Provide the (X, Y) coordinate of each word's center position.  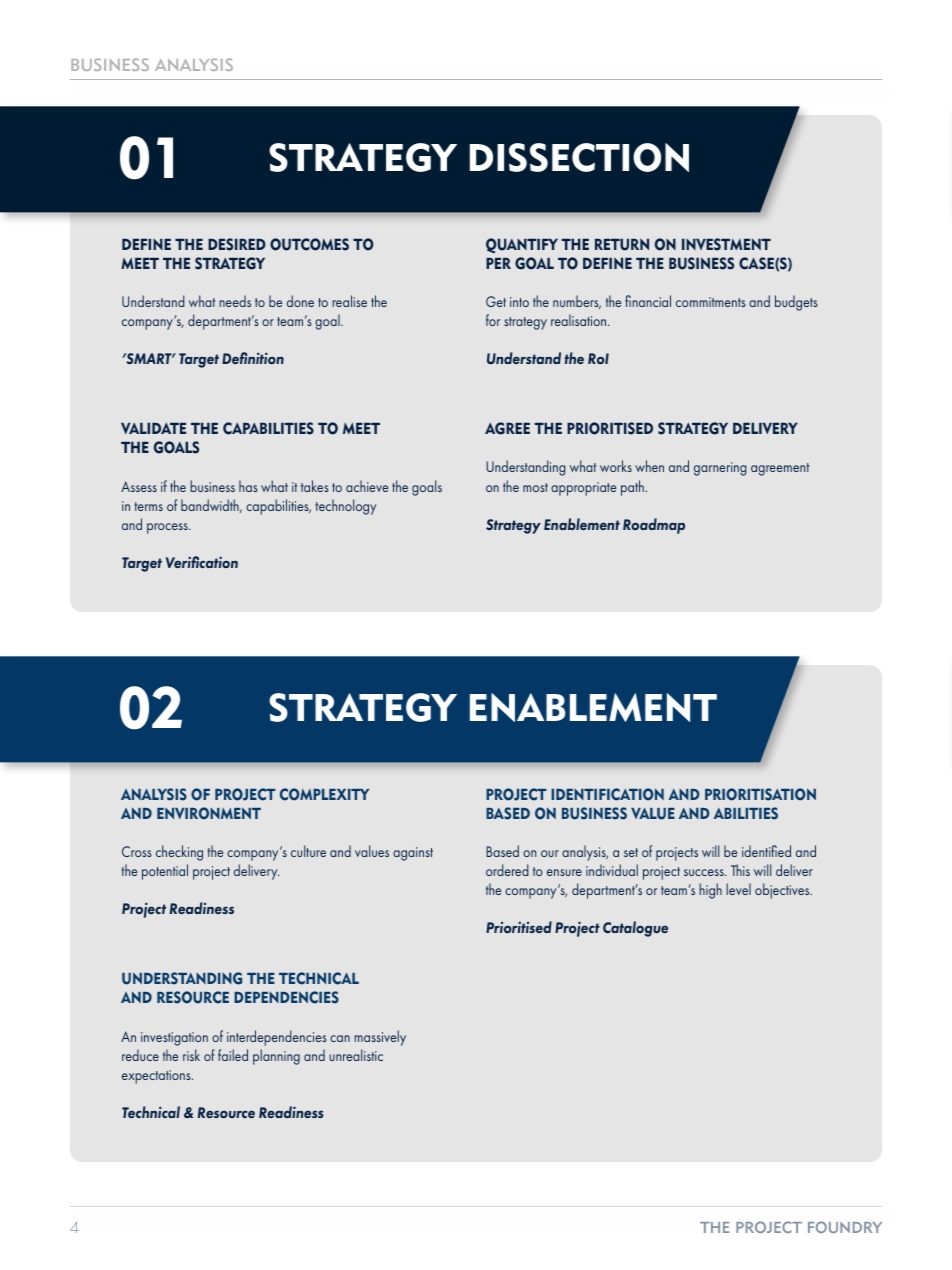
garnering (720, 469)
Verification (202, 562)
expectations (157, 1077)
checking (179, 853)
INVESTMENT (726, 244)
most (535, 487)
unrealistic (356, 1055)
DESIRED (237, 244)
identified (766, 851)
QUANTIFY (522, 245)
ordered (507, 870)
